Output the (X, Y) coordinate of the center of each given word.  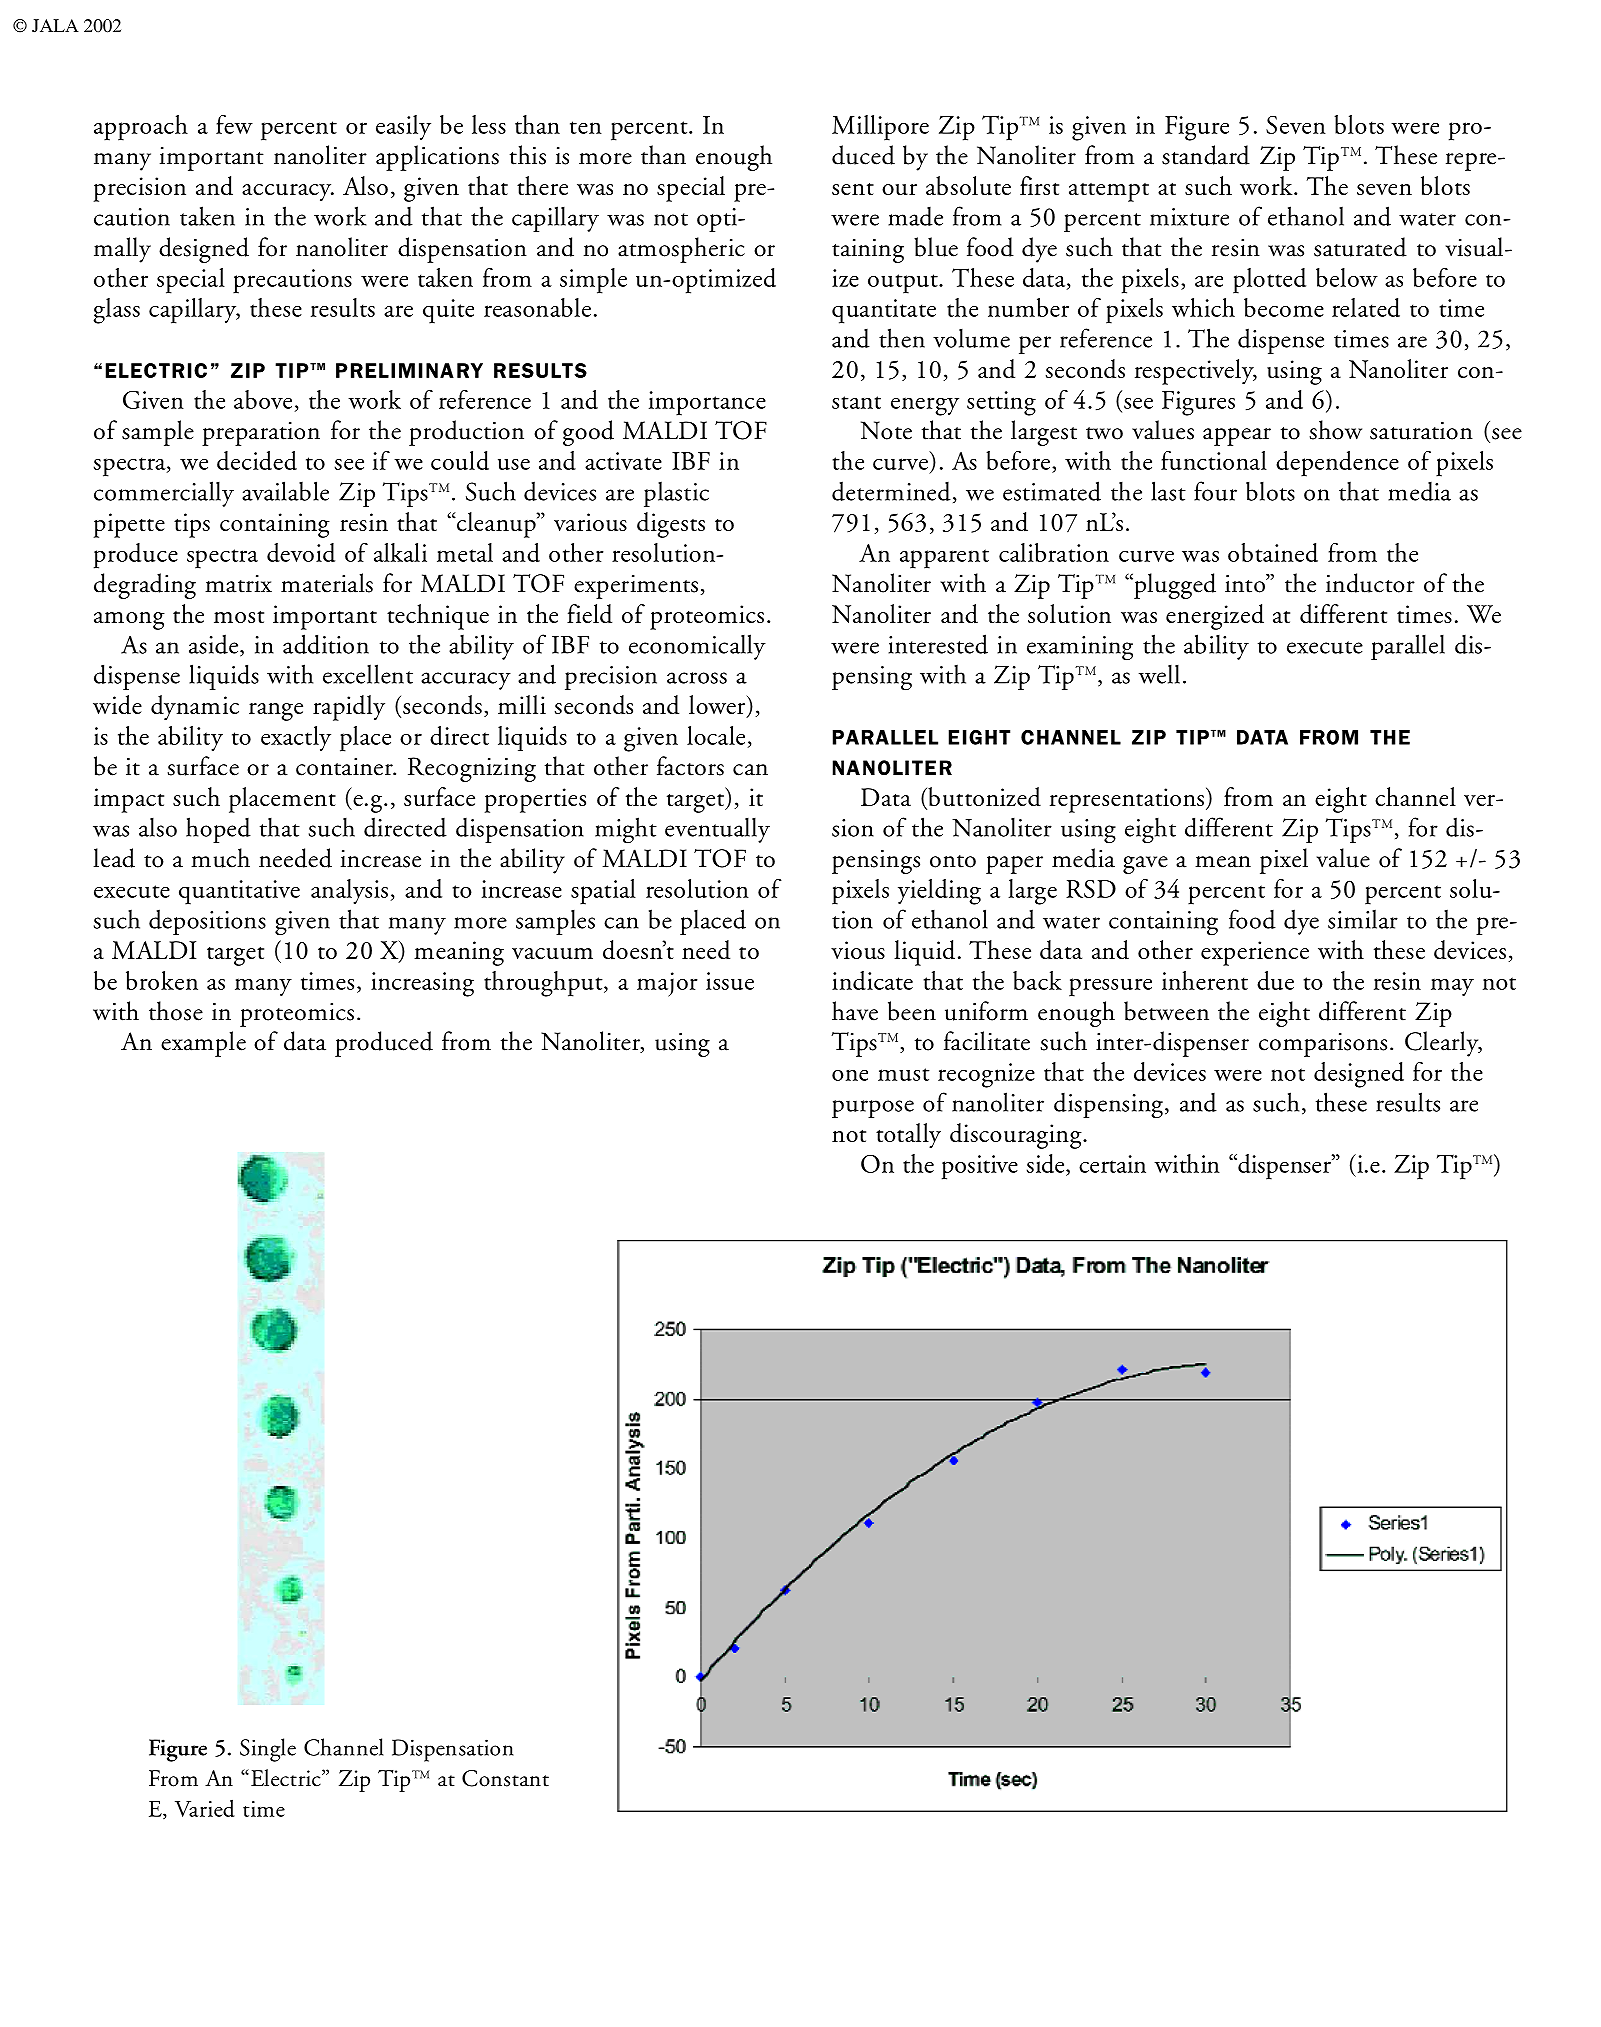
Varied (205, 1808)
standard (1206, 155)
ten (586, 127)
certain (1112, 1164)
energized (1215, 617)
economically (697, 647)
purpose (873, 1109)
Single (268, 1750)
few (234, 124)
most (239, 616)
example (203, 1044)
